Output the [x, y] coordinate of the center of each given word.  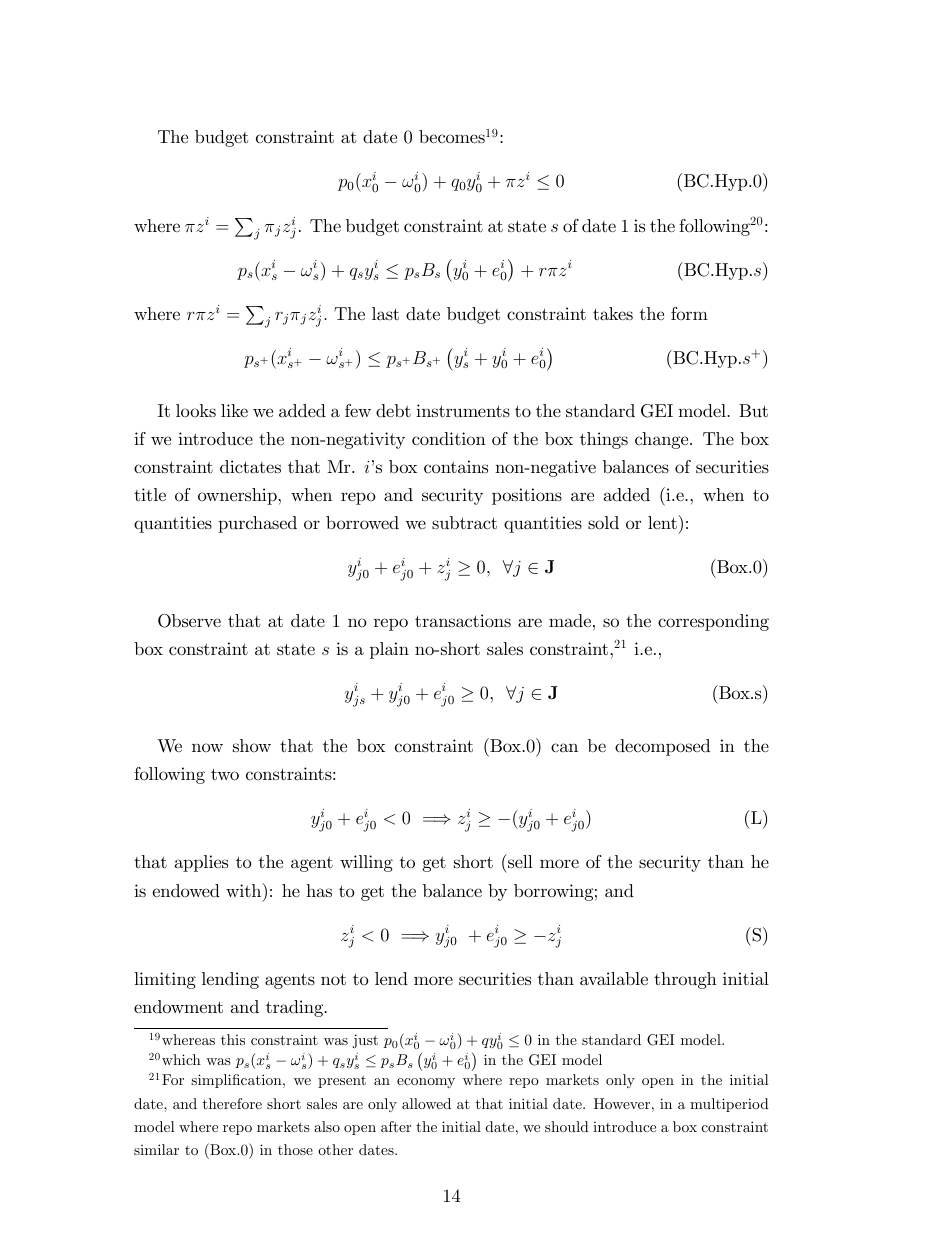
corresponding [713, 622]
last [385, 313]
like [234, 410]
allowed [426, 1103]
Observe [189, 621]
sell [519, 861]
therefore [232, 1103]
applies [201, 863]
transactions [463, 621]
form [689, 313]
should [567, 1126]
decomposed [662, 747]
